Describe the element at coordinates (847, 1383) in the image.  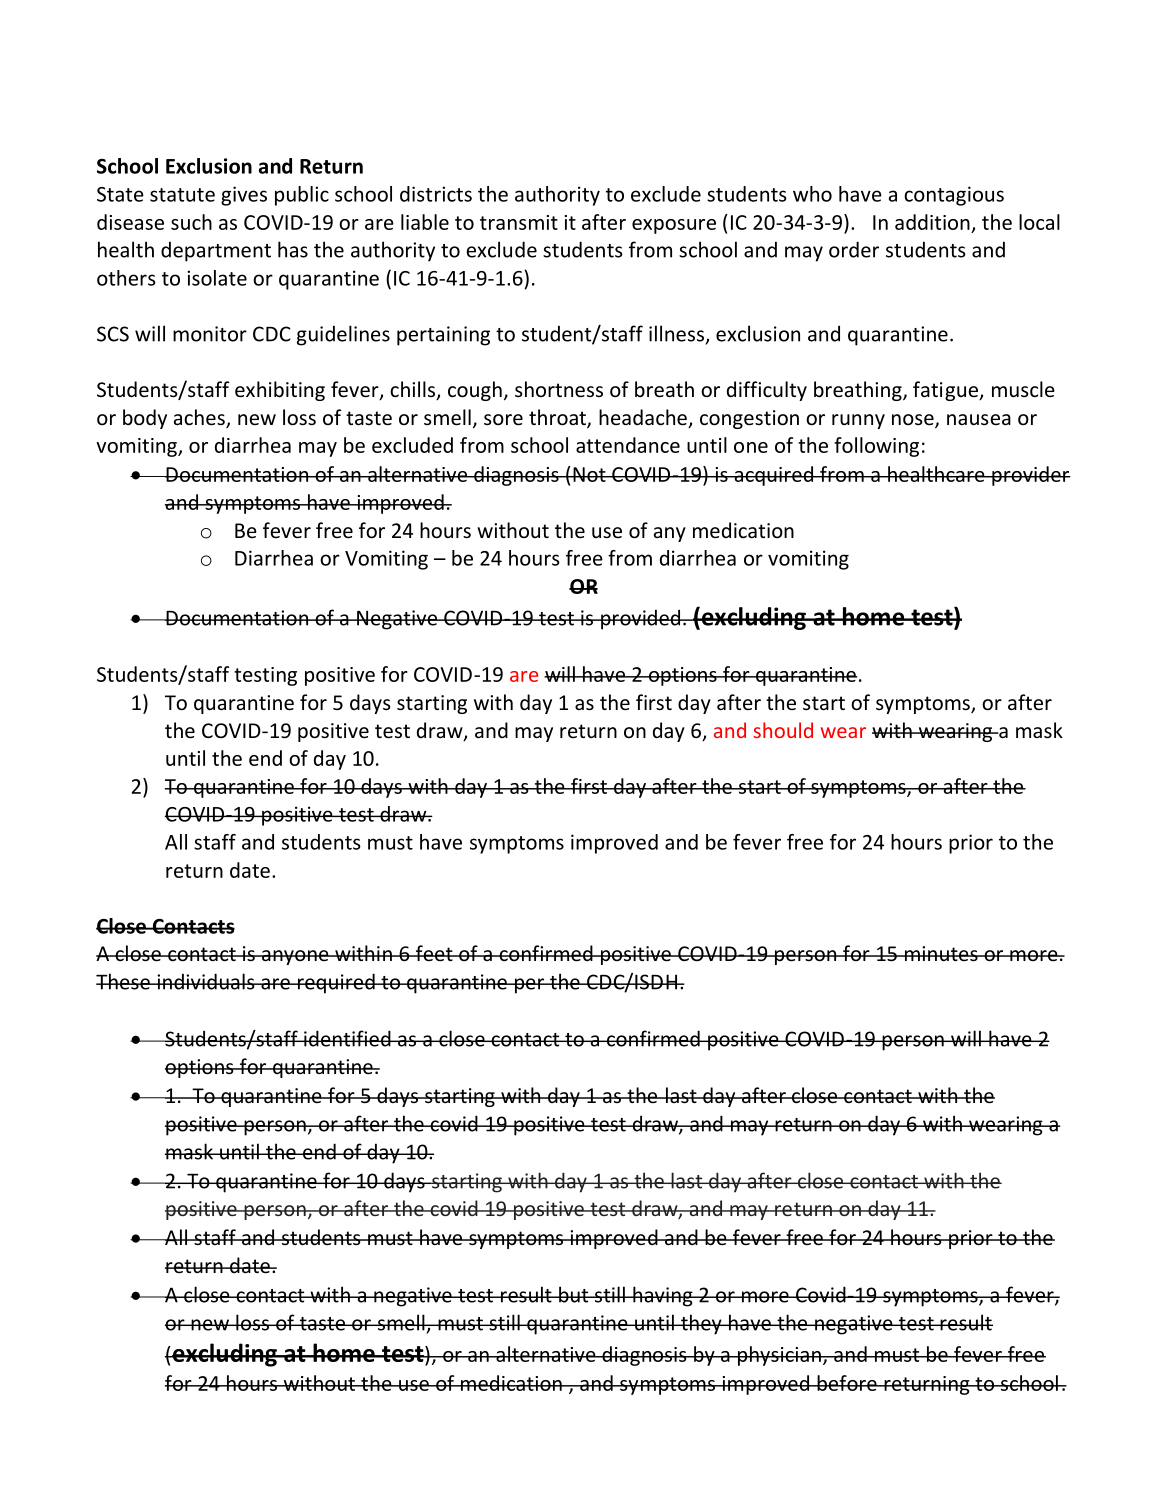
I see `before` at that location.
